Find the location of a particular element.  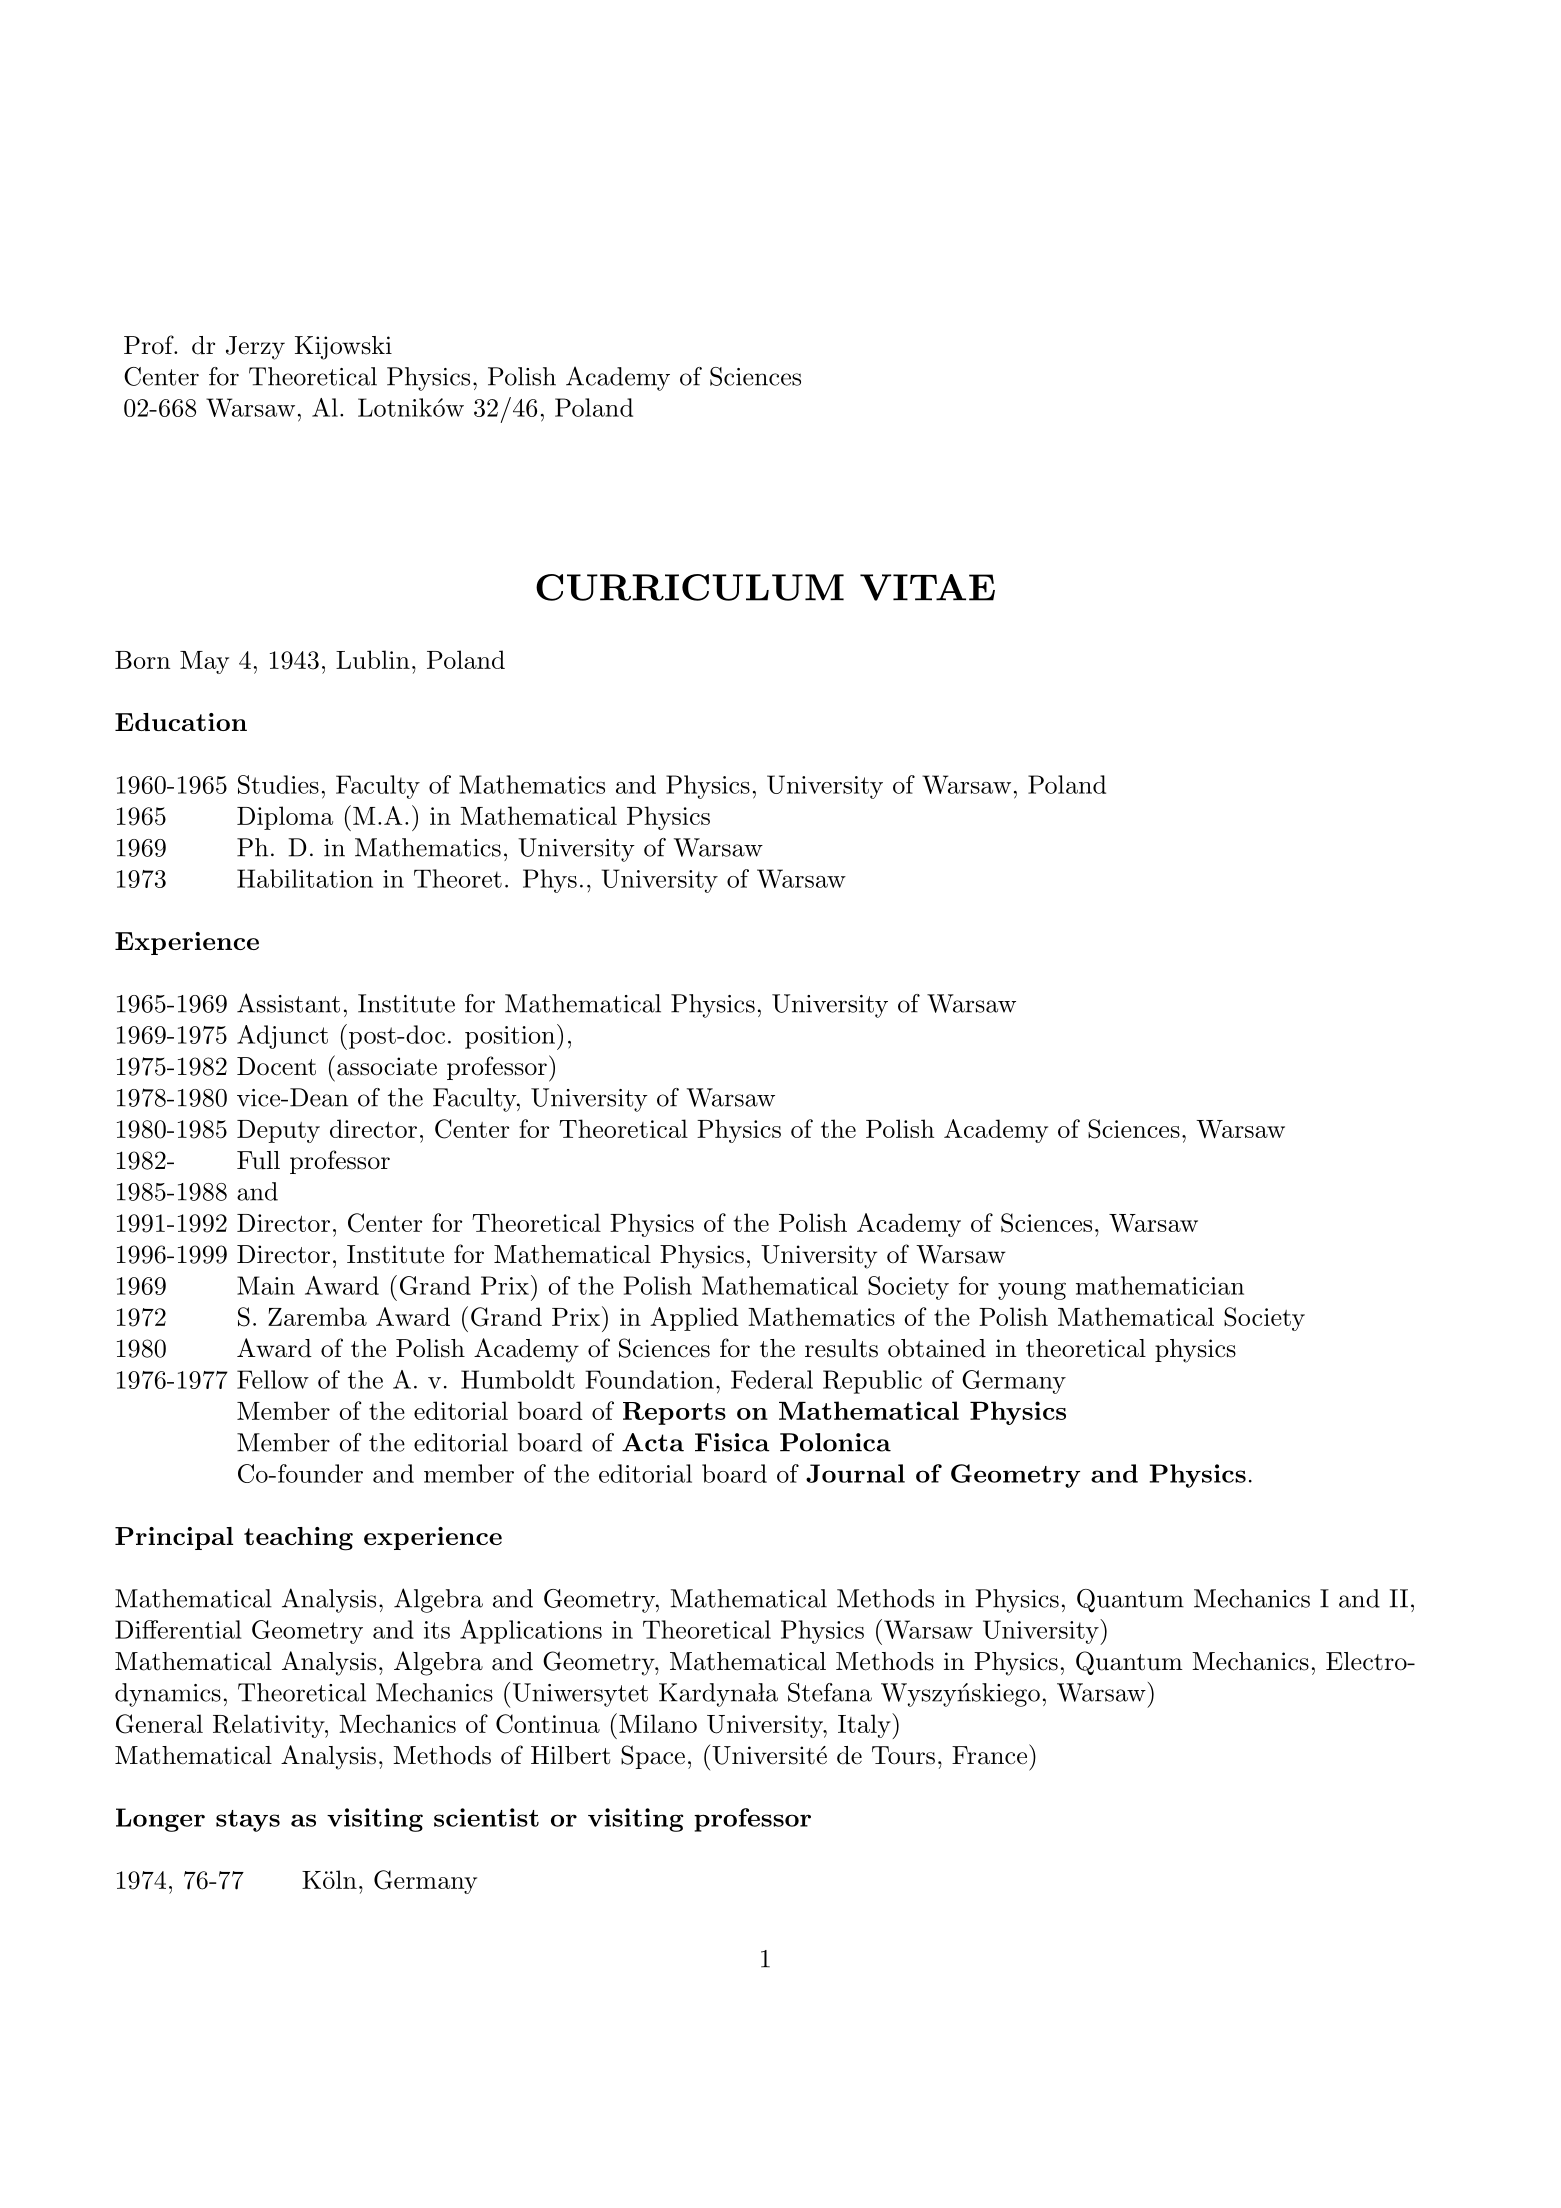

Journal is located at coordinates (855, 1473).
